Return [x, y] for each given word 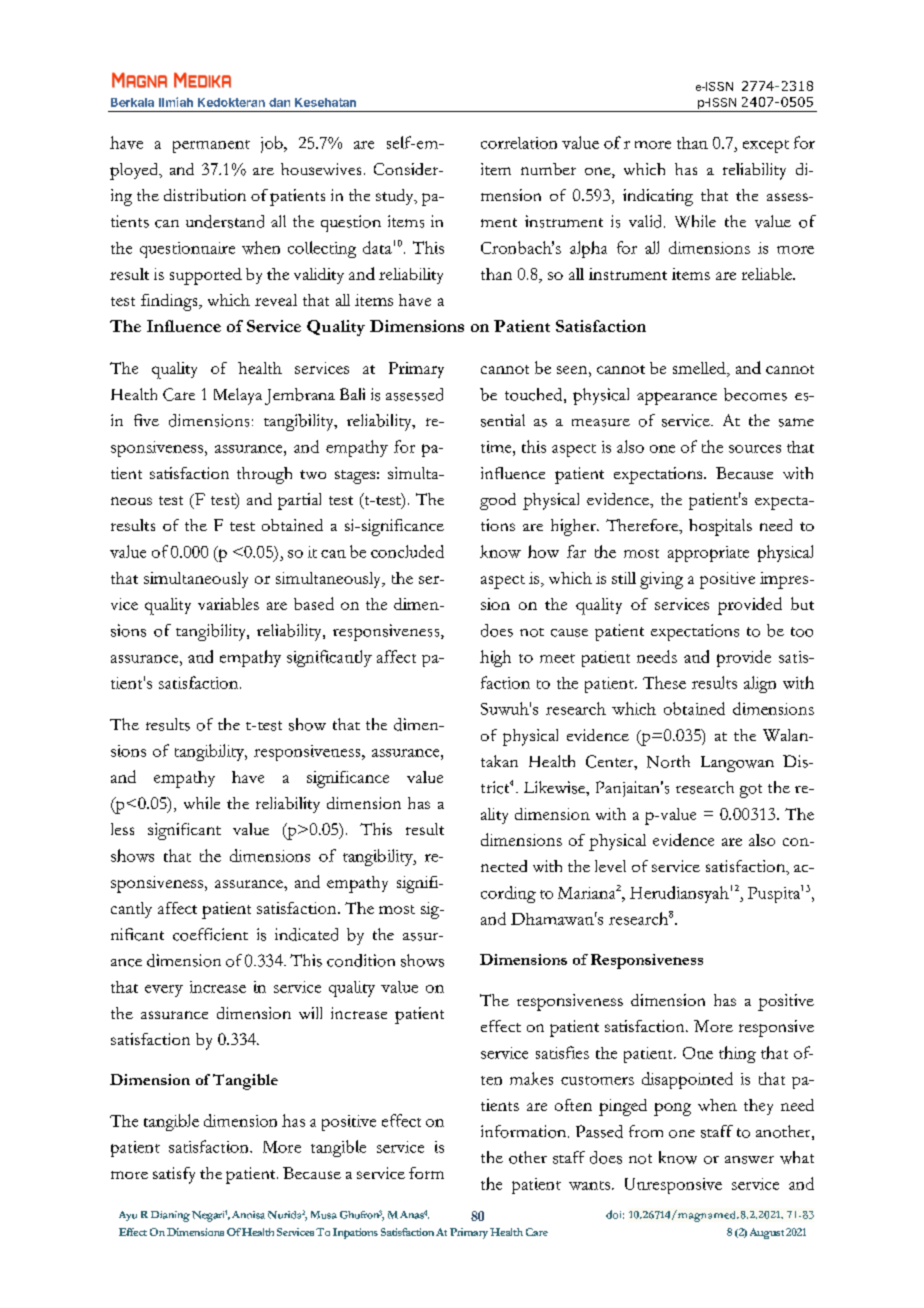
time [497, 447]
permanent [211, 146]
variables [228, 604]
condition [361, 960]
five [146, 420]
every [164, 991]
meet [557, 658]
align [760, 684]
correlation [519, 143]
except [766, 146]
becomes [755, 394]
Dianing [170, 1216]
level [610, 866]
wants [589, 1185]
